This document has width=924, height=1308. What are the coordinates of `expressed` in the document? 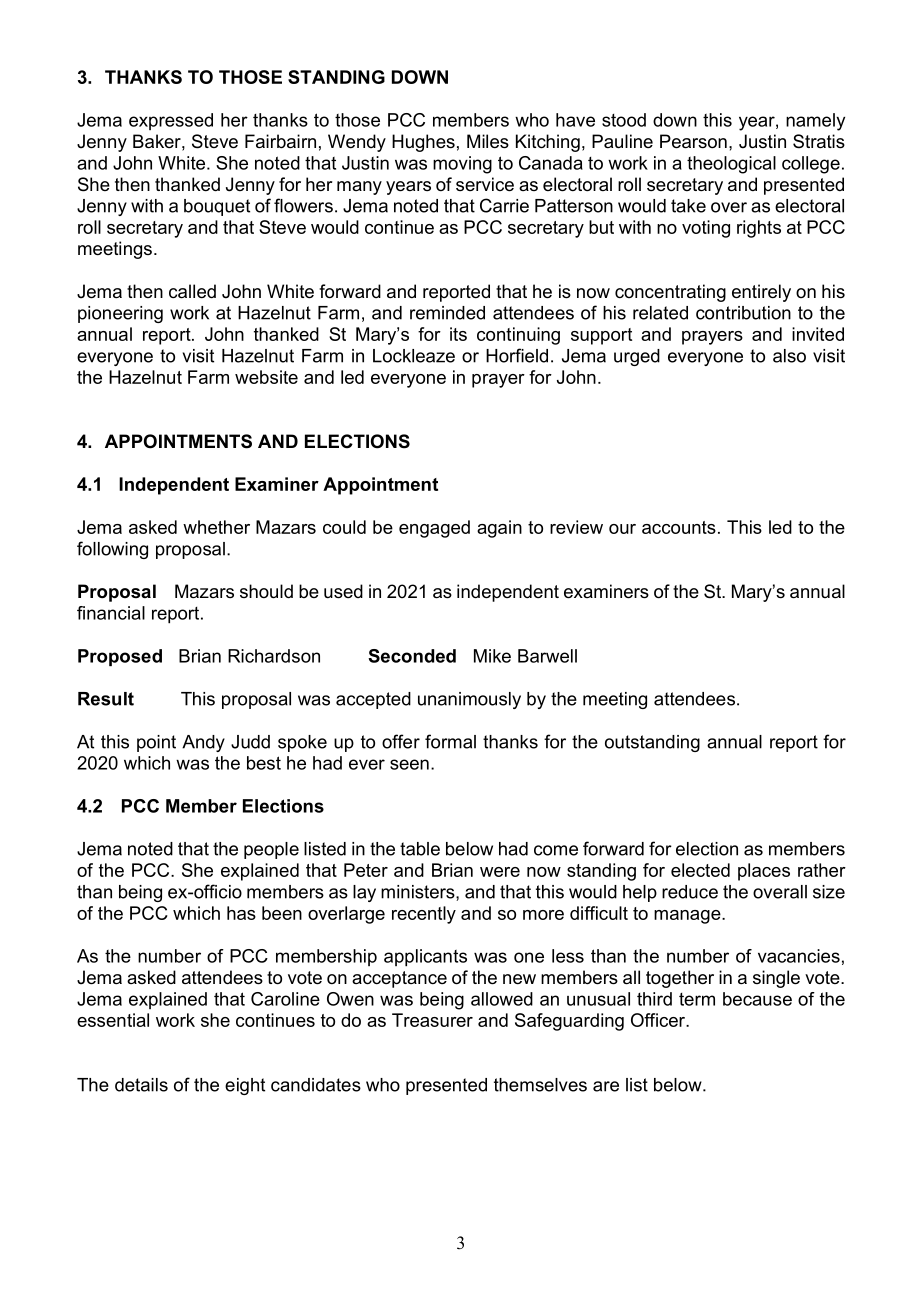 It's located at (171, 121).
